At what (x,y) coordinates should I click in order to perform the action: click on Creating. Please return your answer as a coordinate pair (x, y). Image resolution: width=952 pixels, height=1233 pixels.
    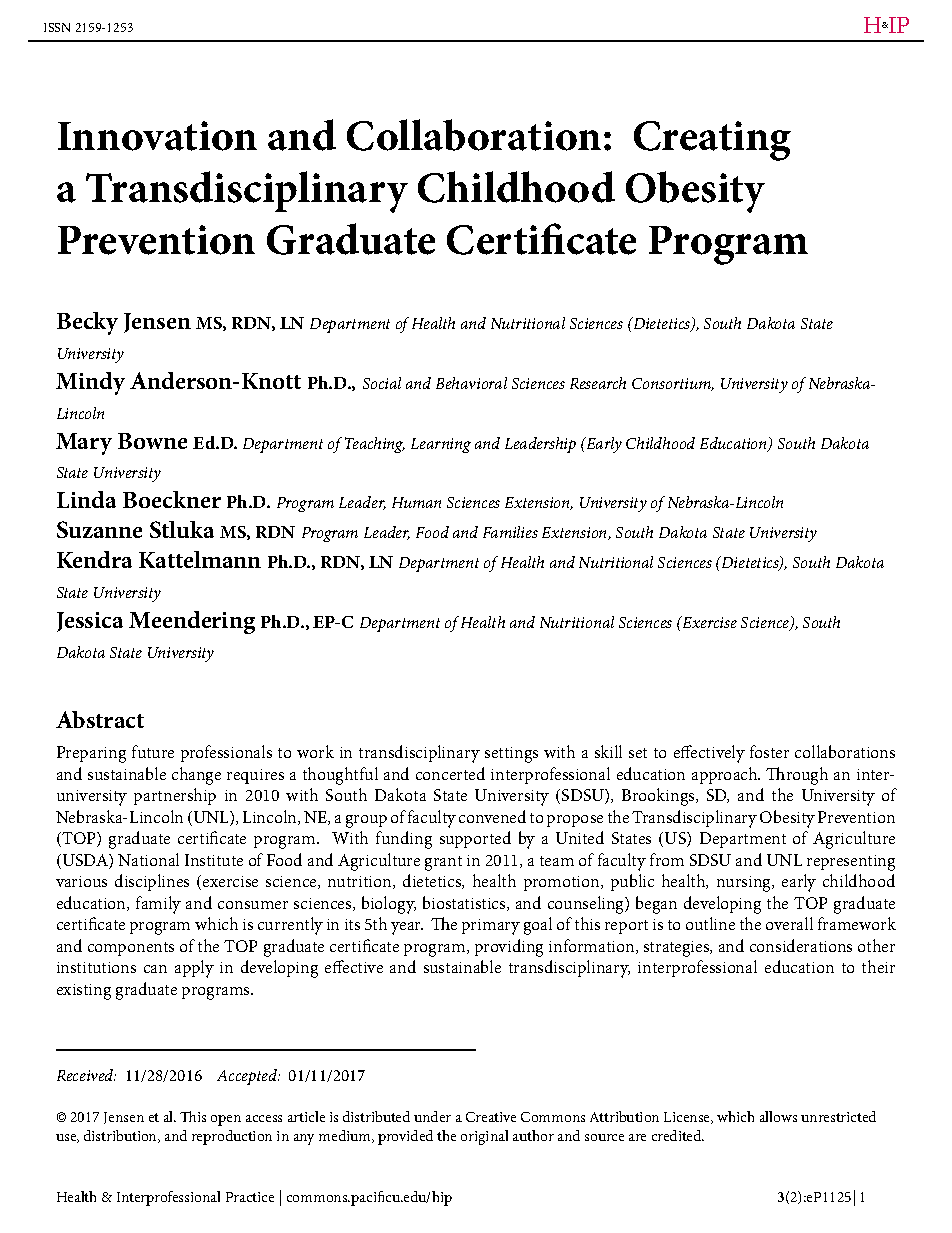
    Looking at the image, I should click on (712, 141).
